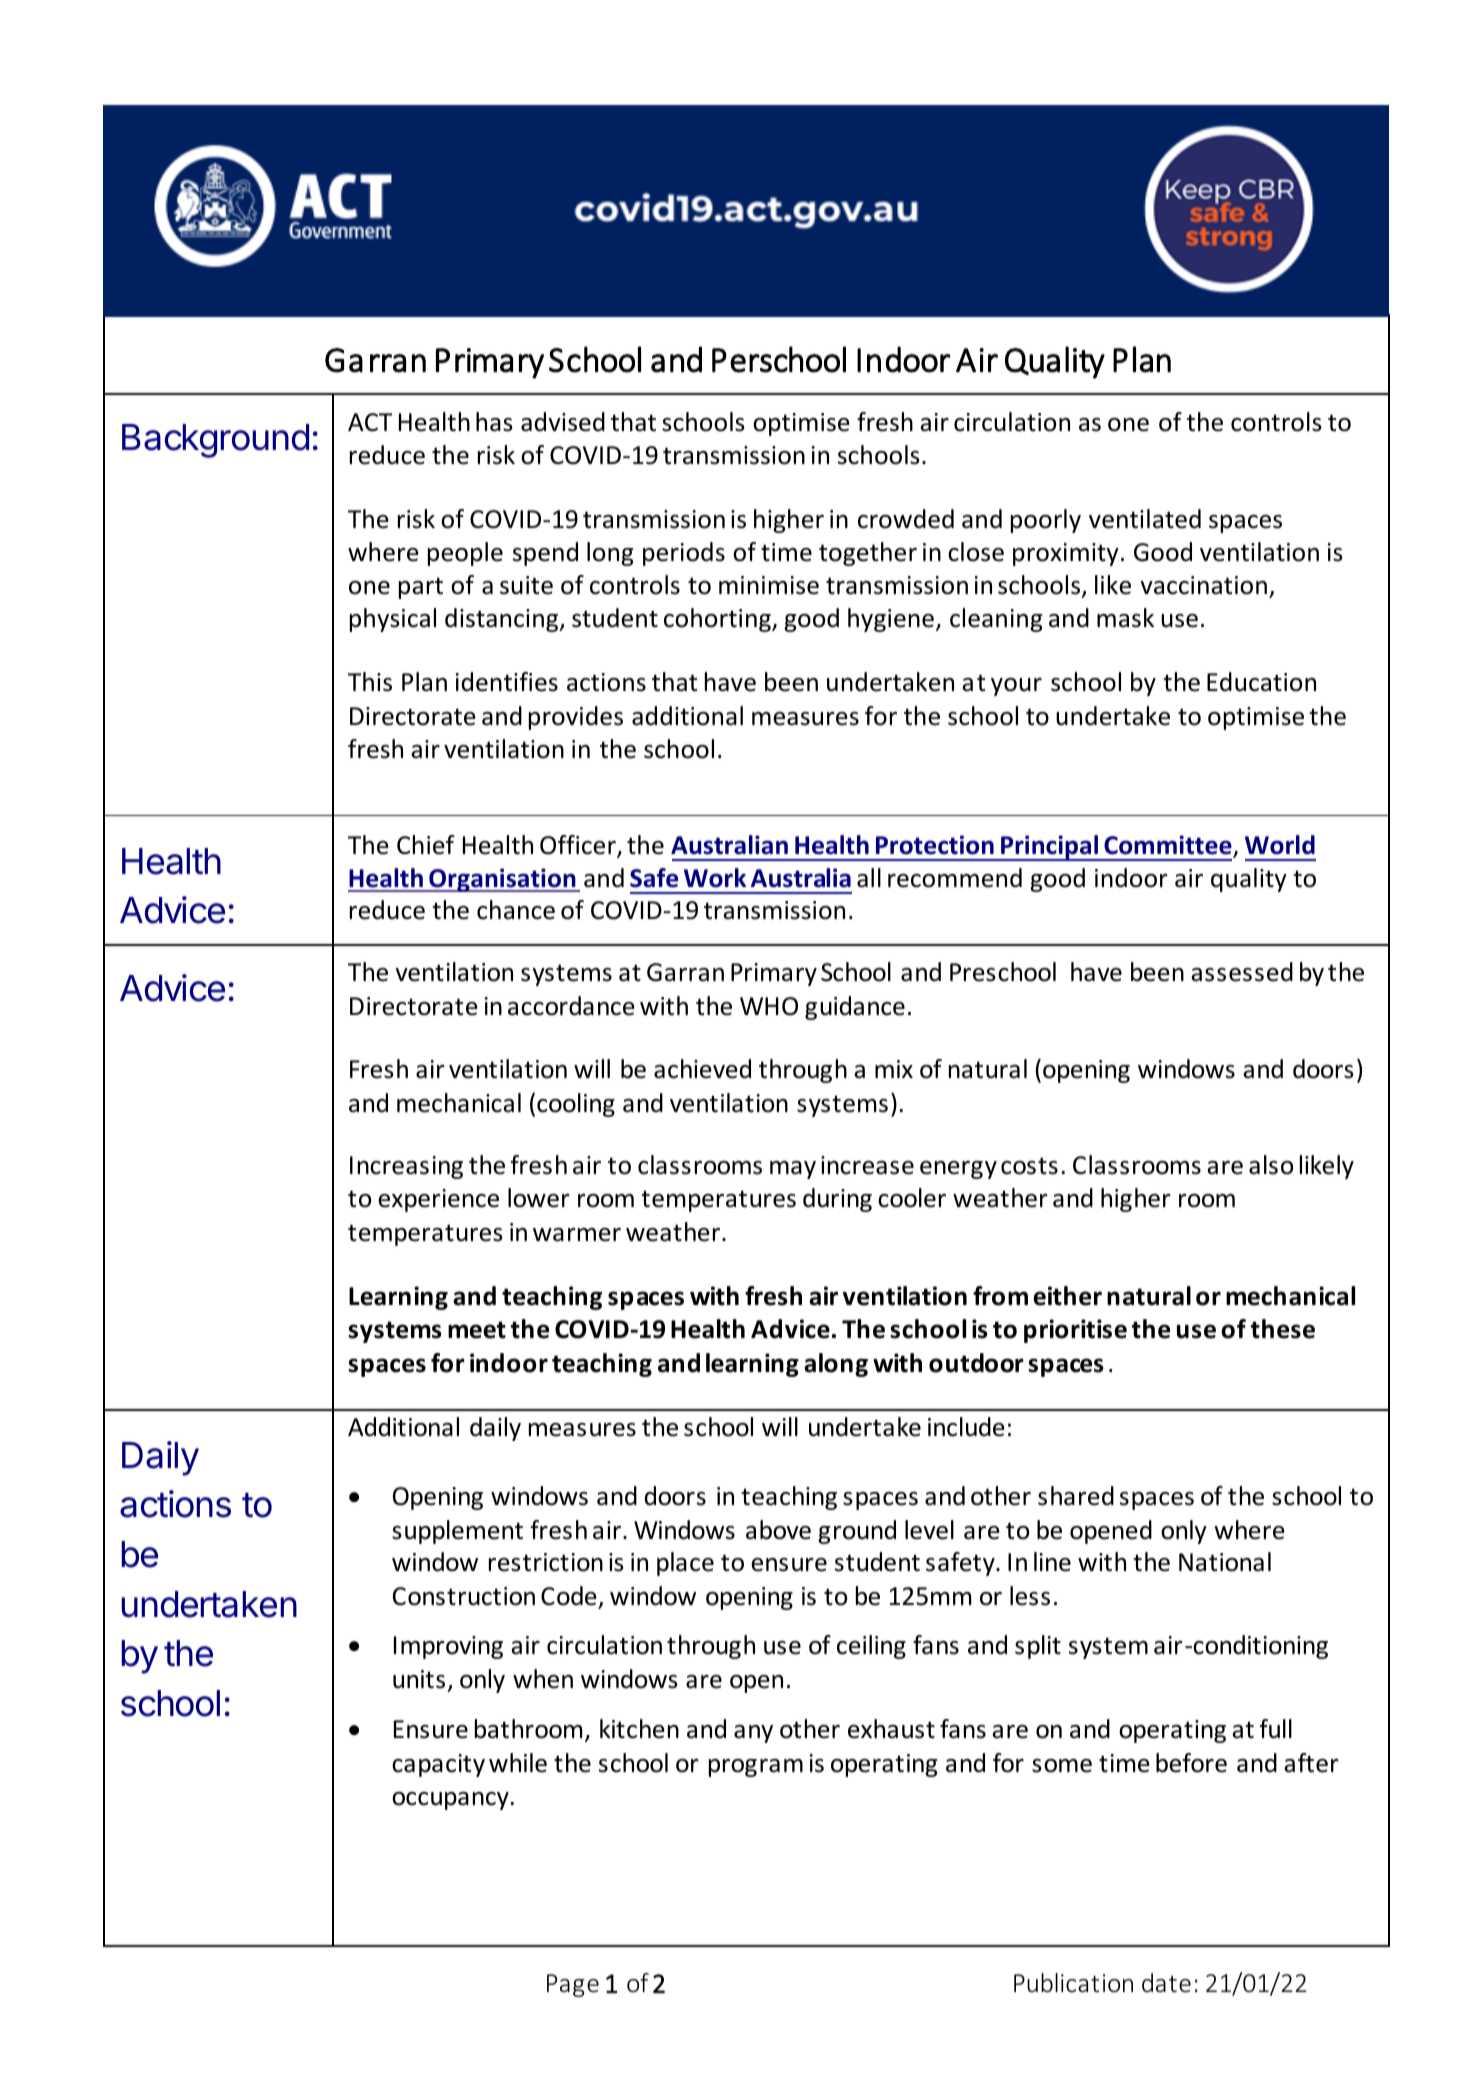  Describe the element at coordinates (906, 519) in the page. I see `crowded` at that location.
